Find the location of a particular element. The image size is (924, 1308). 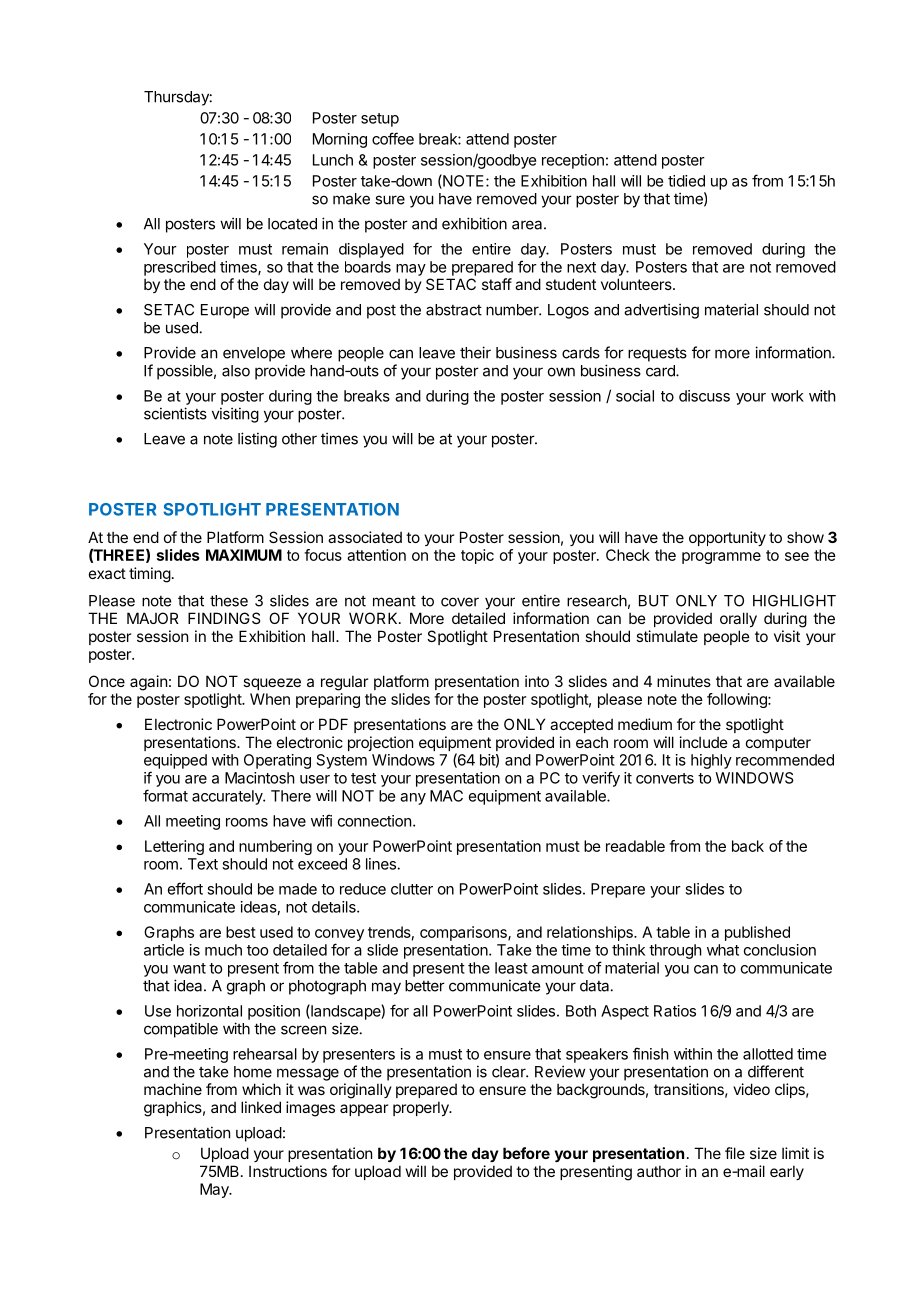

orally is located at coordinates (738, 619).
